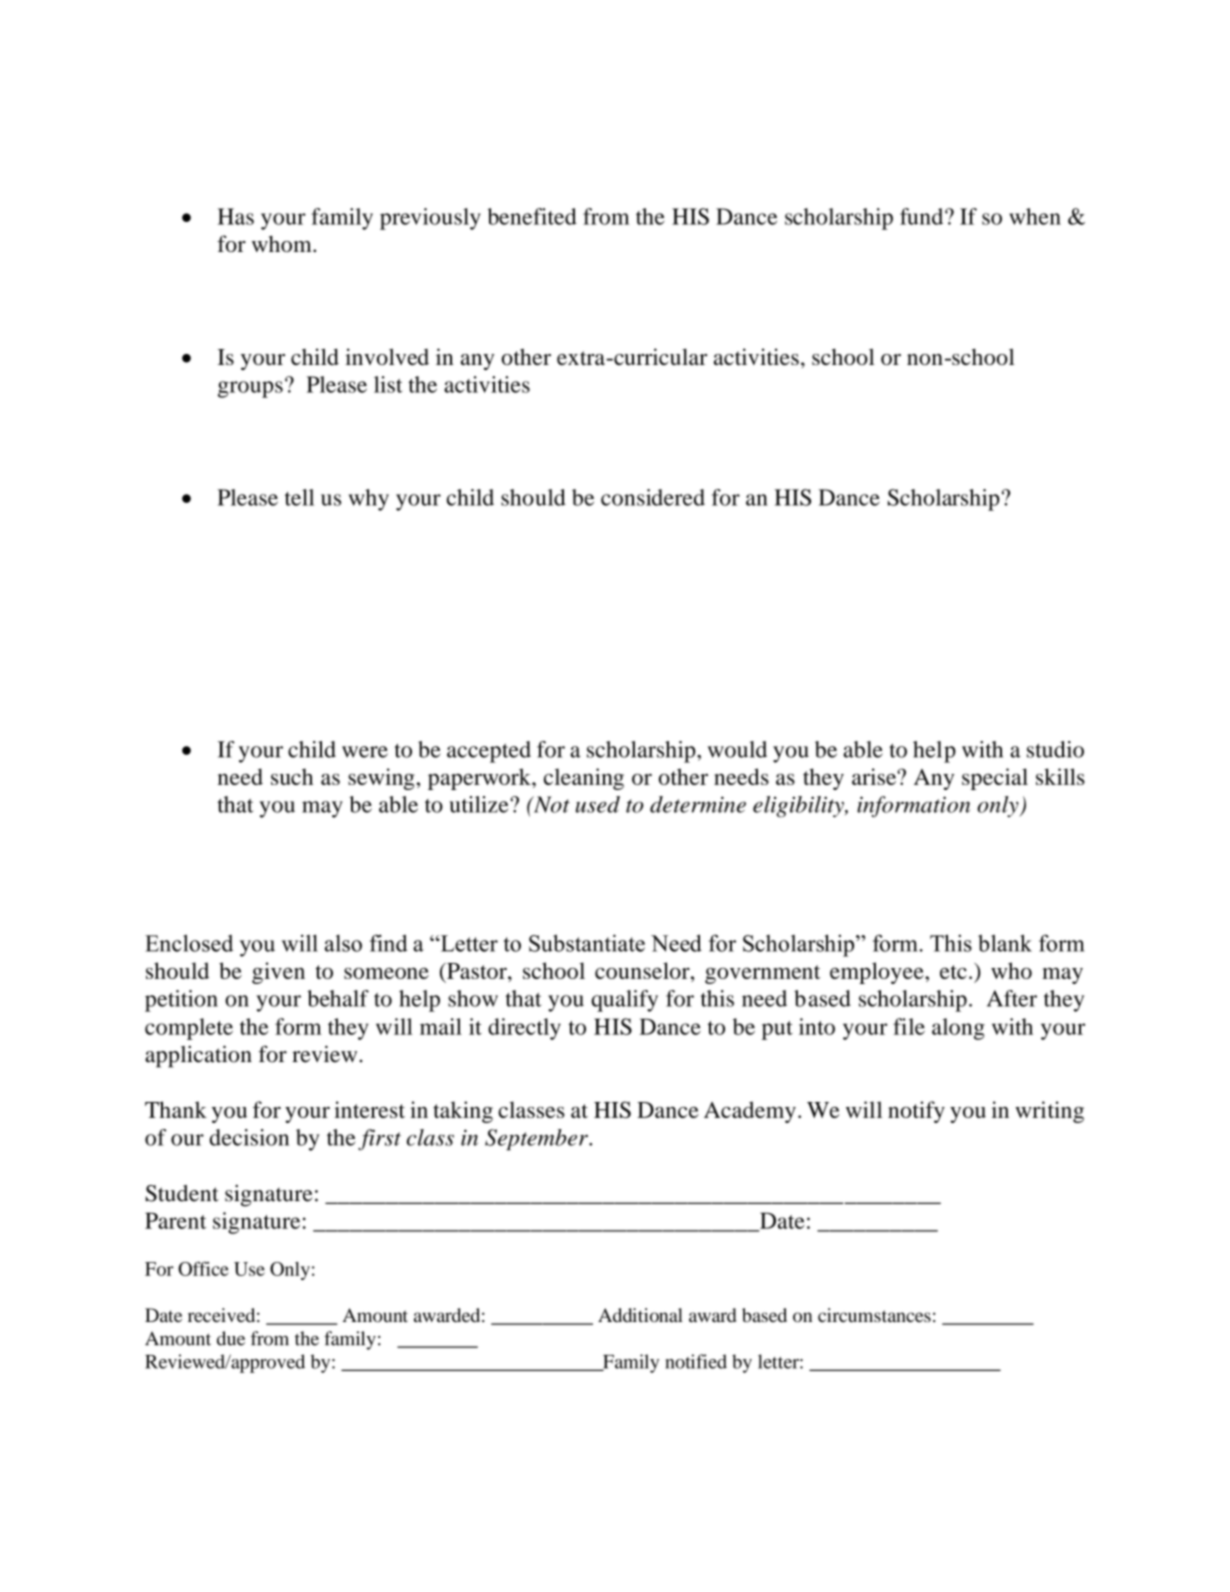  I want to click on Additional, so click(640, 1315).
